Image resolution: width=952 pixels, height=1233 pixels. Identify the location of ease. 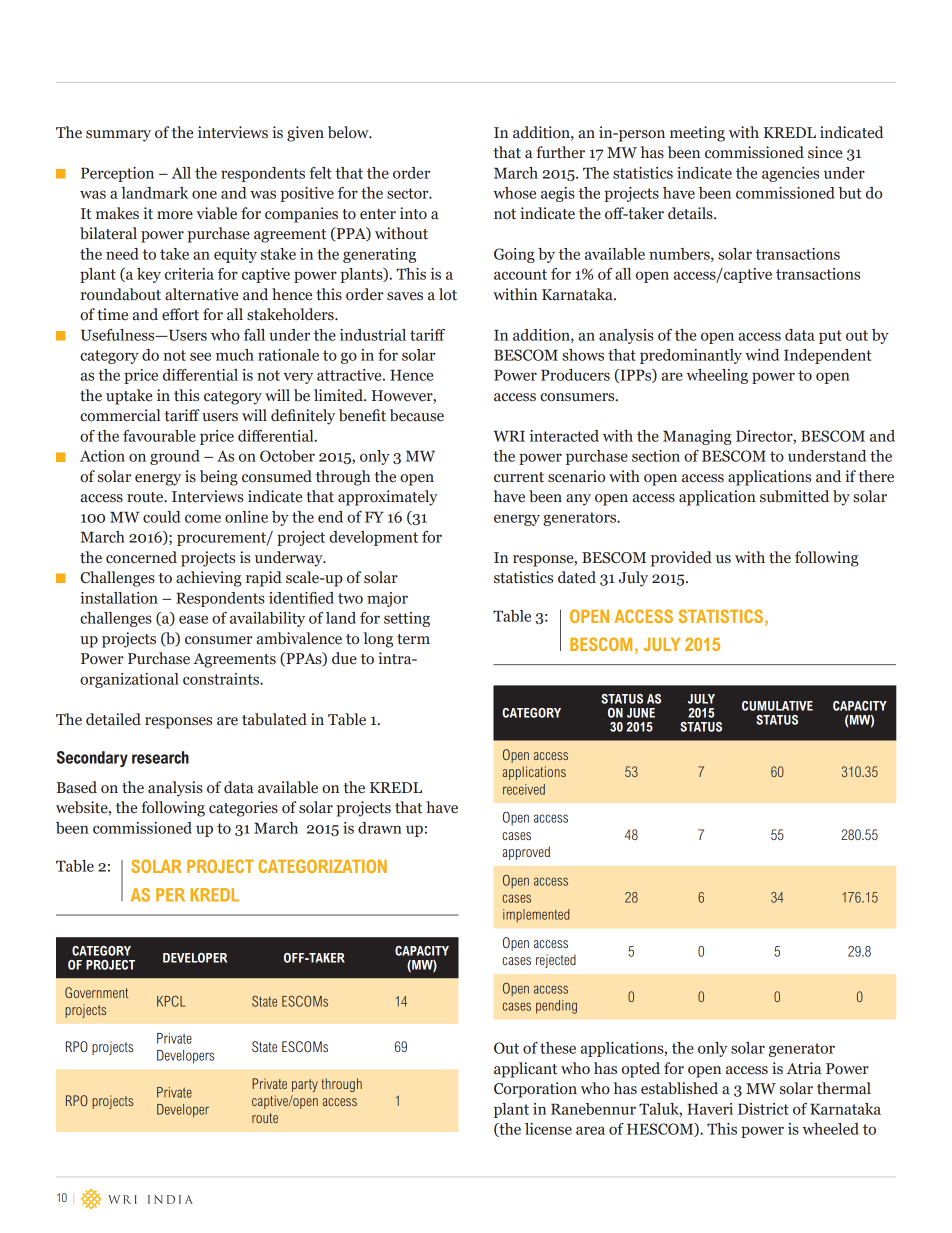
(193, 619).
